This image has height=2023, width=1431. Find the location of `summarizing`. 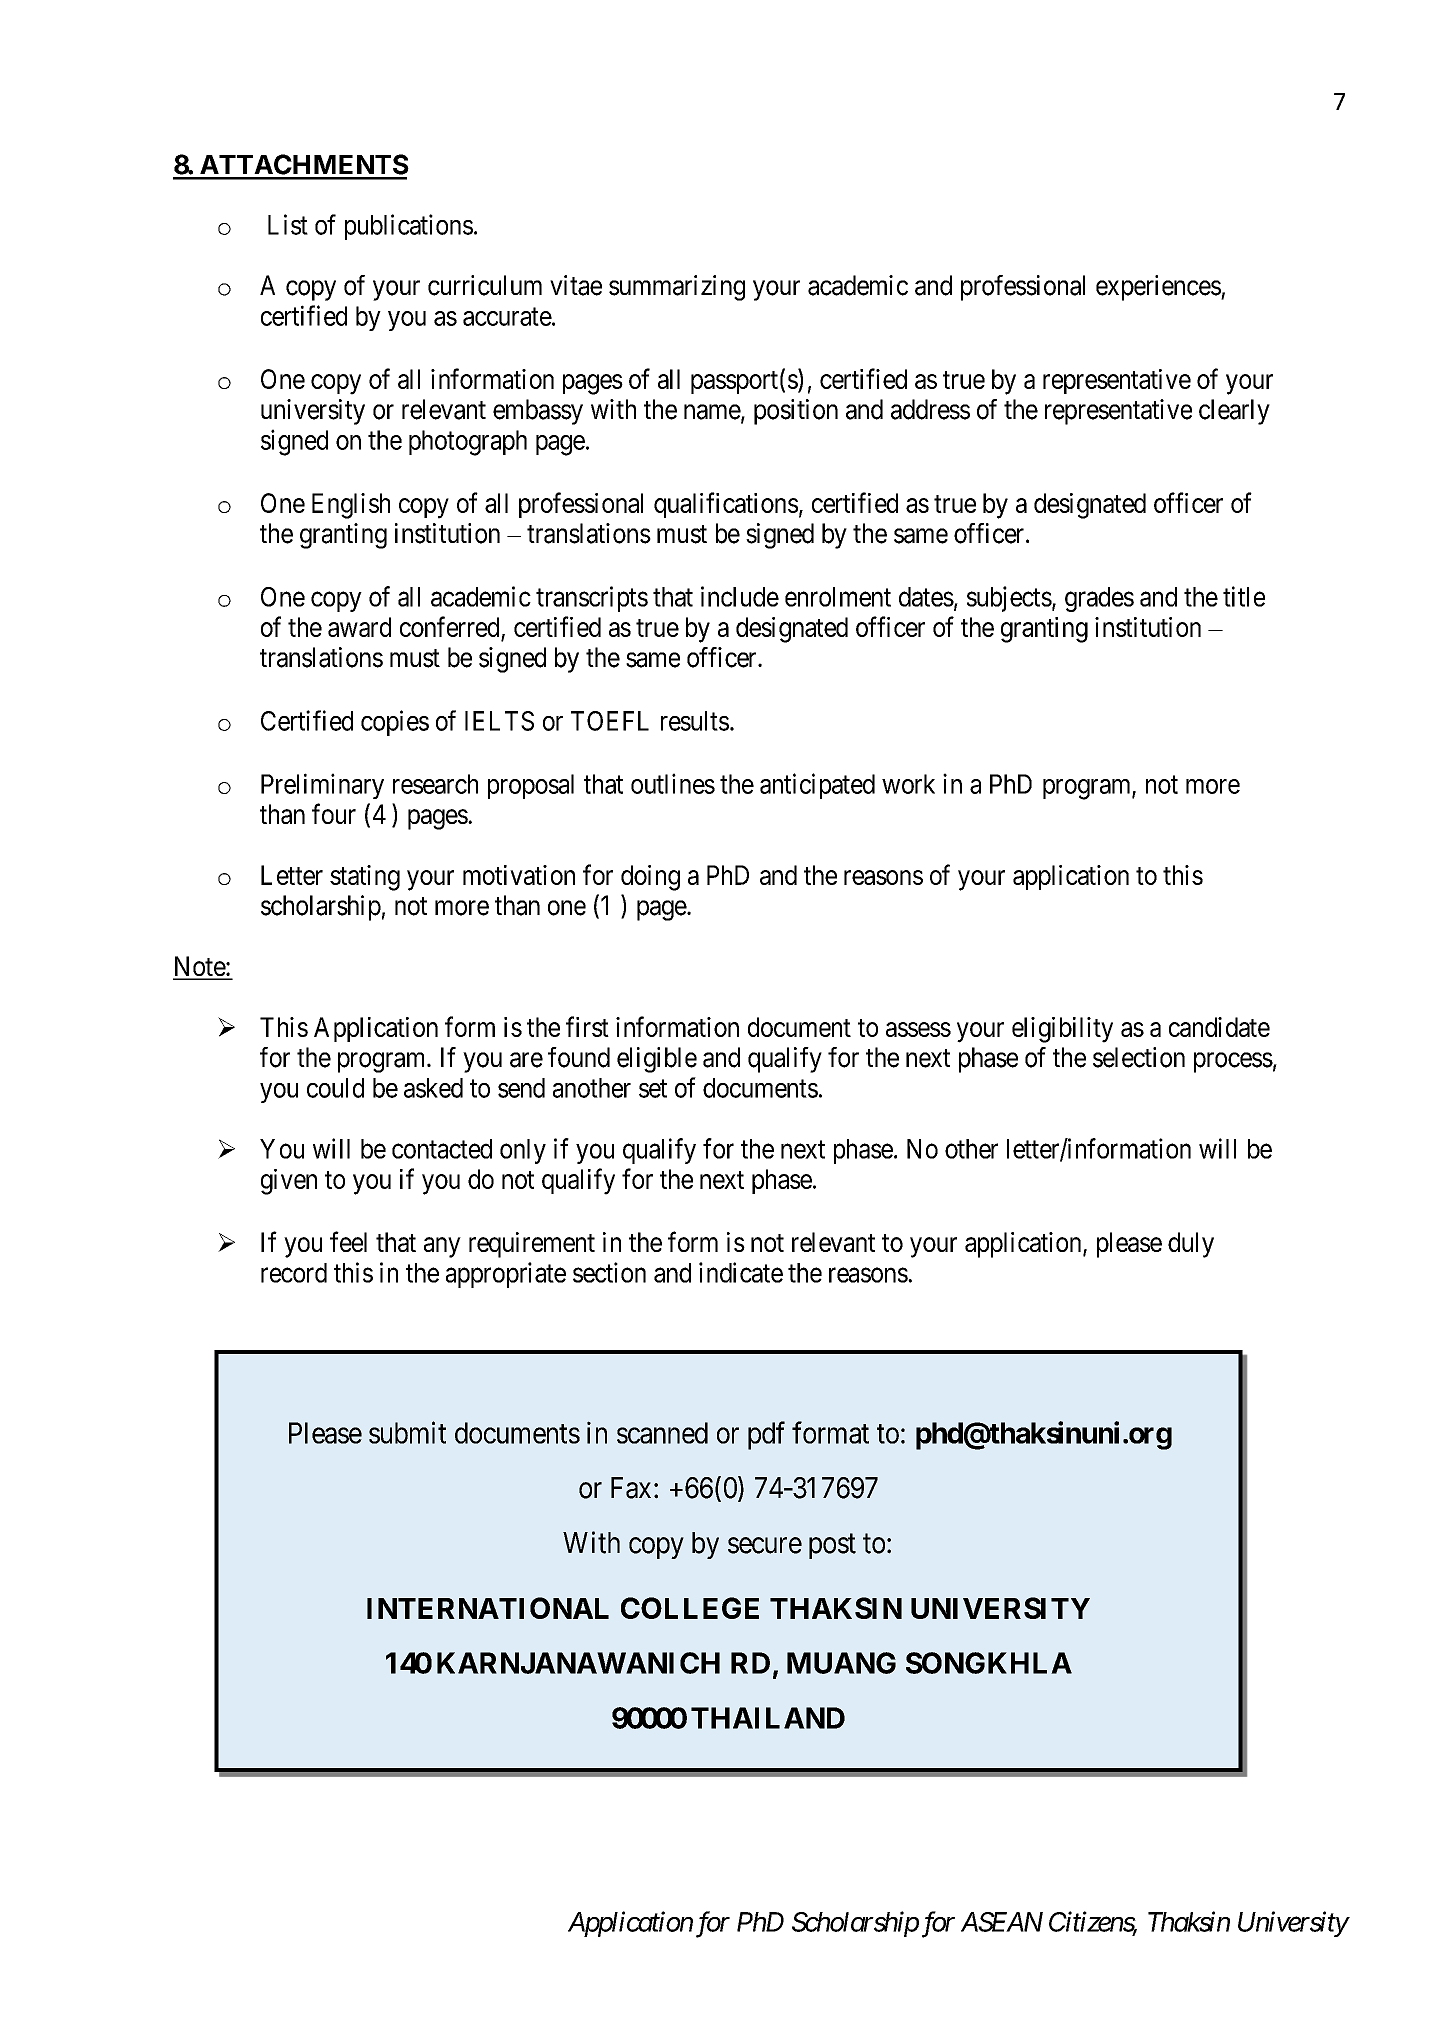

summarizing is located at coordinates (677, 288).
